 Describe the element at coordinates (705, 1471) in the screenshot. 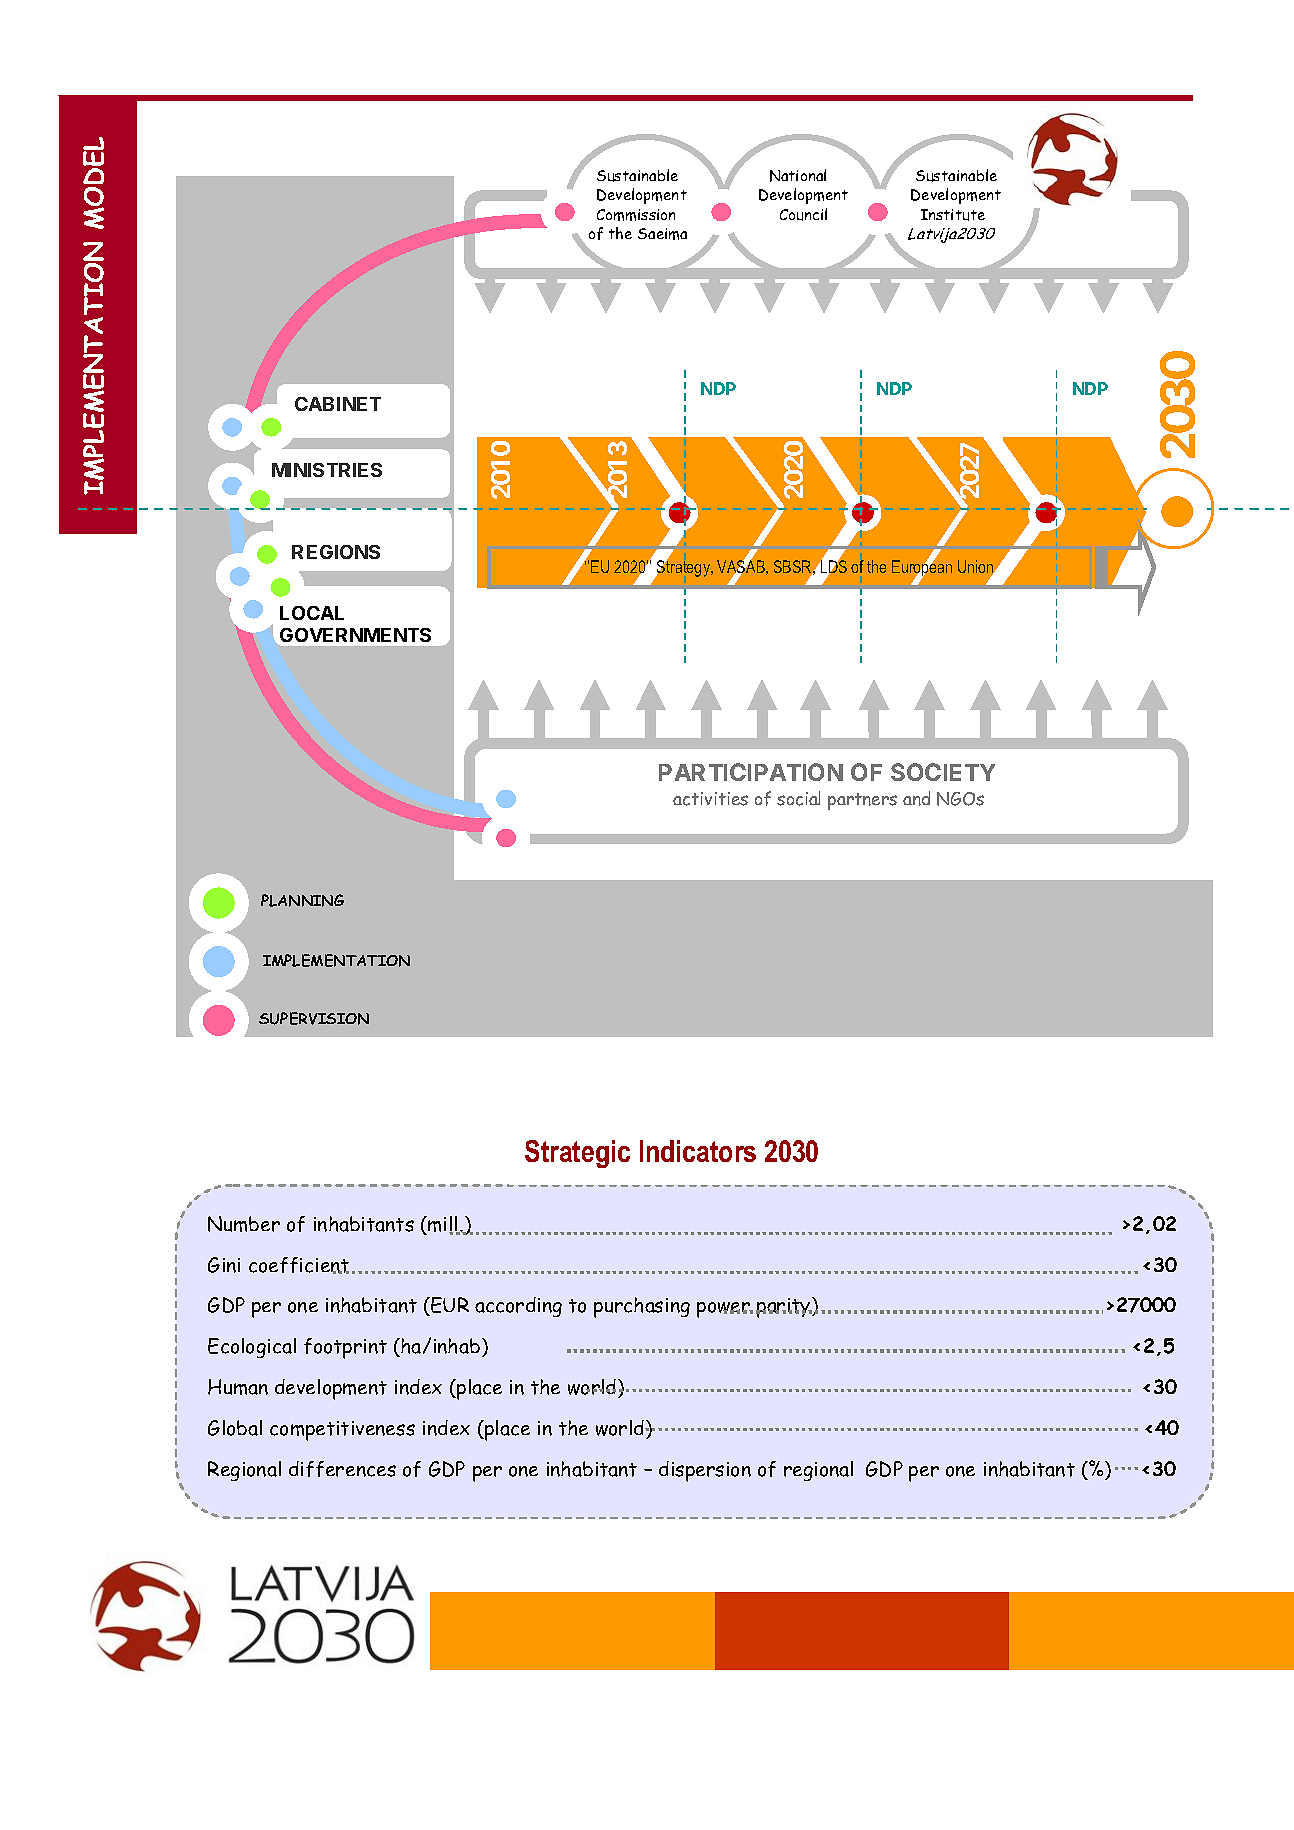

I see `dispersion` at that location.
